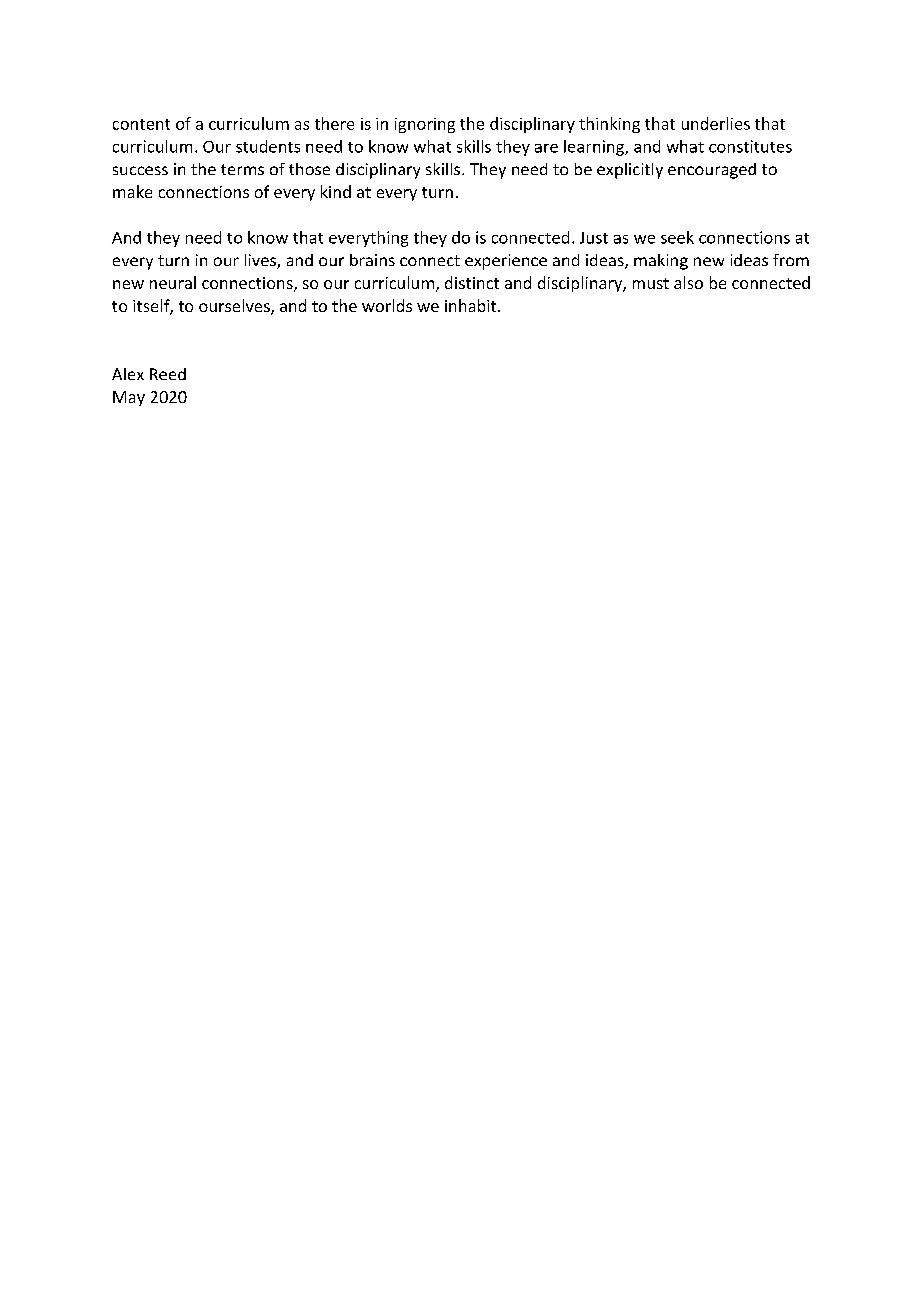  I want to click on content, so click(141, 124).
